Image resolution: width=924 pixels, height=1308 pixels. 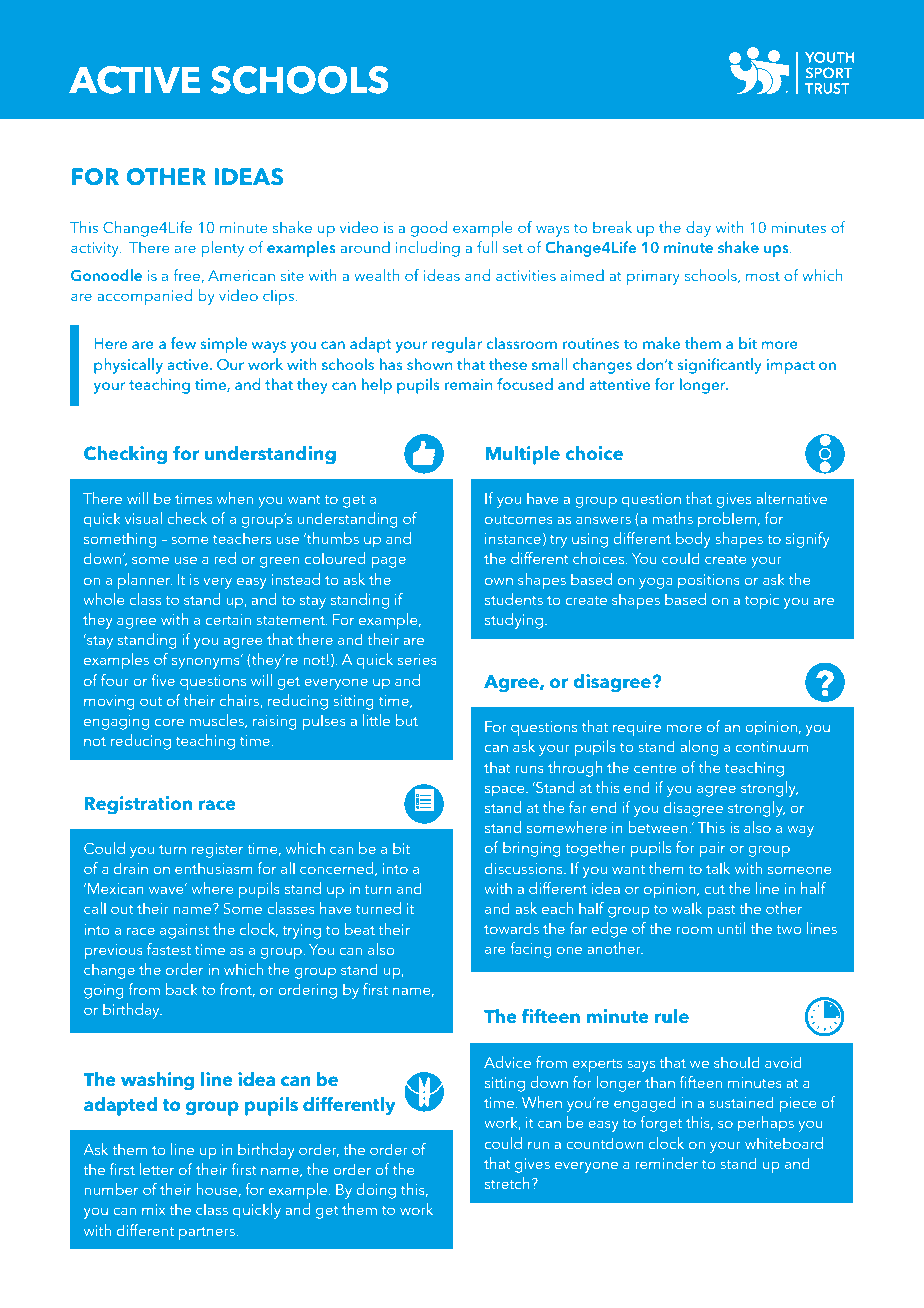 What do you see at coordinates (763, 276) in the document?
I see `most` at bounding box center [763, 276].
